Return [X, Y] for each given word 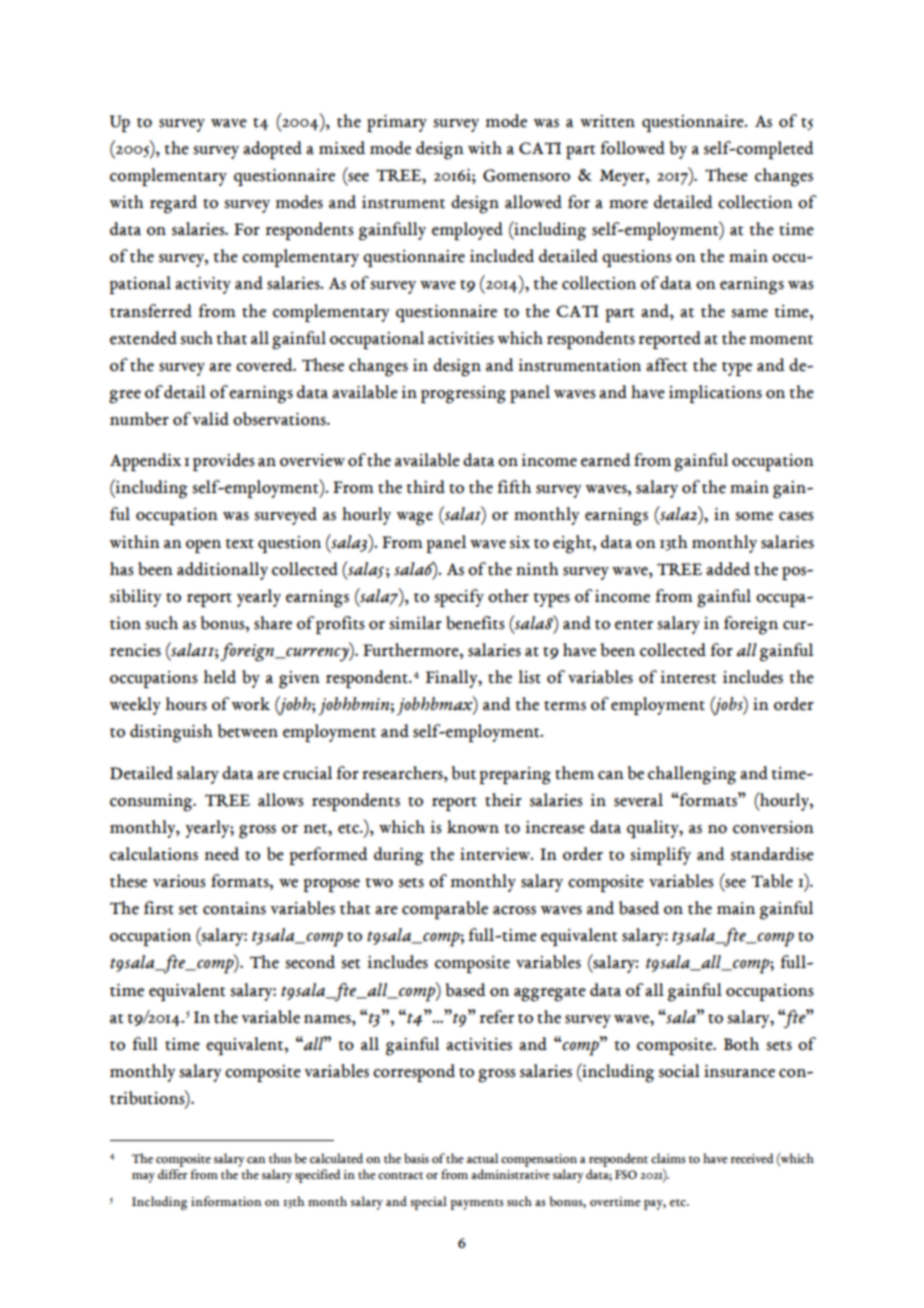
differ [172, 1174]
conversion [773, 827]
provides [224, 462]
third [425, 487]
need [221, 854]
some [754, 516]
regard [173, 204]
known [473, 827]
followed [632, 148]
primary [397, 124]
